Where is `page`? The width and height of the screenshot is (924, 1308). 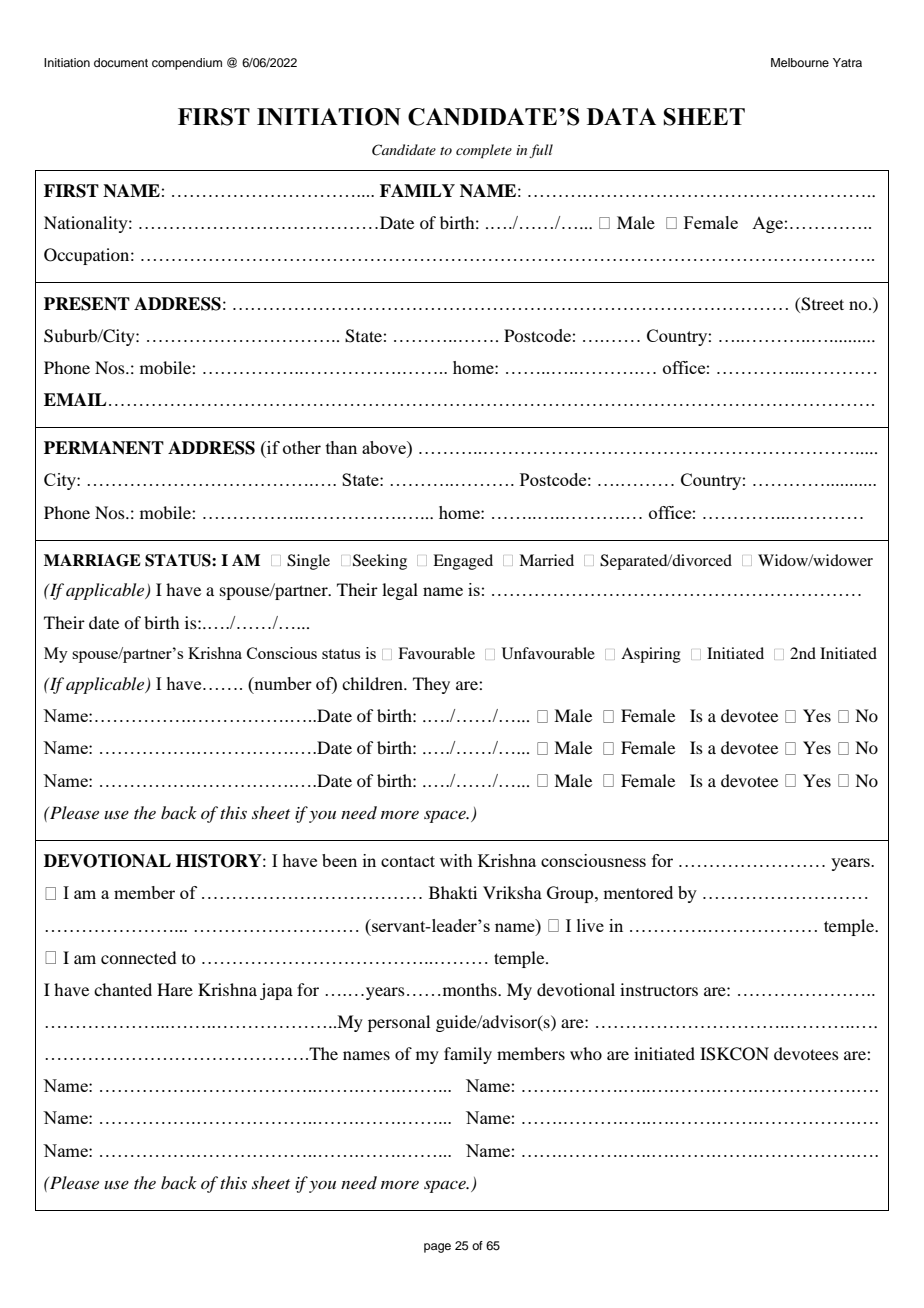
page is located at coordinates (437, 1248).
